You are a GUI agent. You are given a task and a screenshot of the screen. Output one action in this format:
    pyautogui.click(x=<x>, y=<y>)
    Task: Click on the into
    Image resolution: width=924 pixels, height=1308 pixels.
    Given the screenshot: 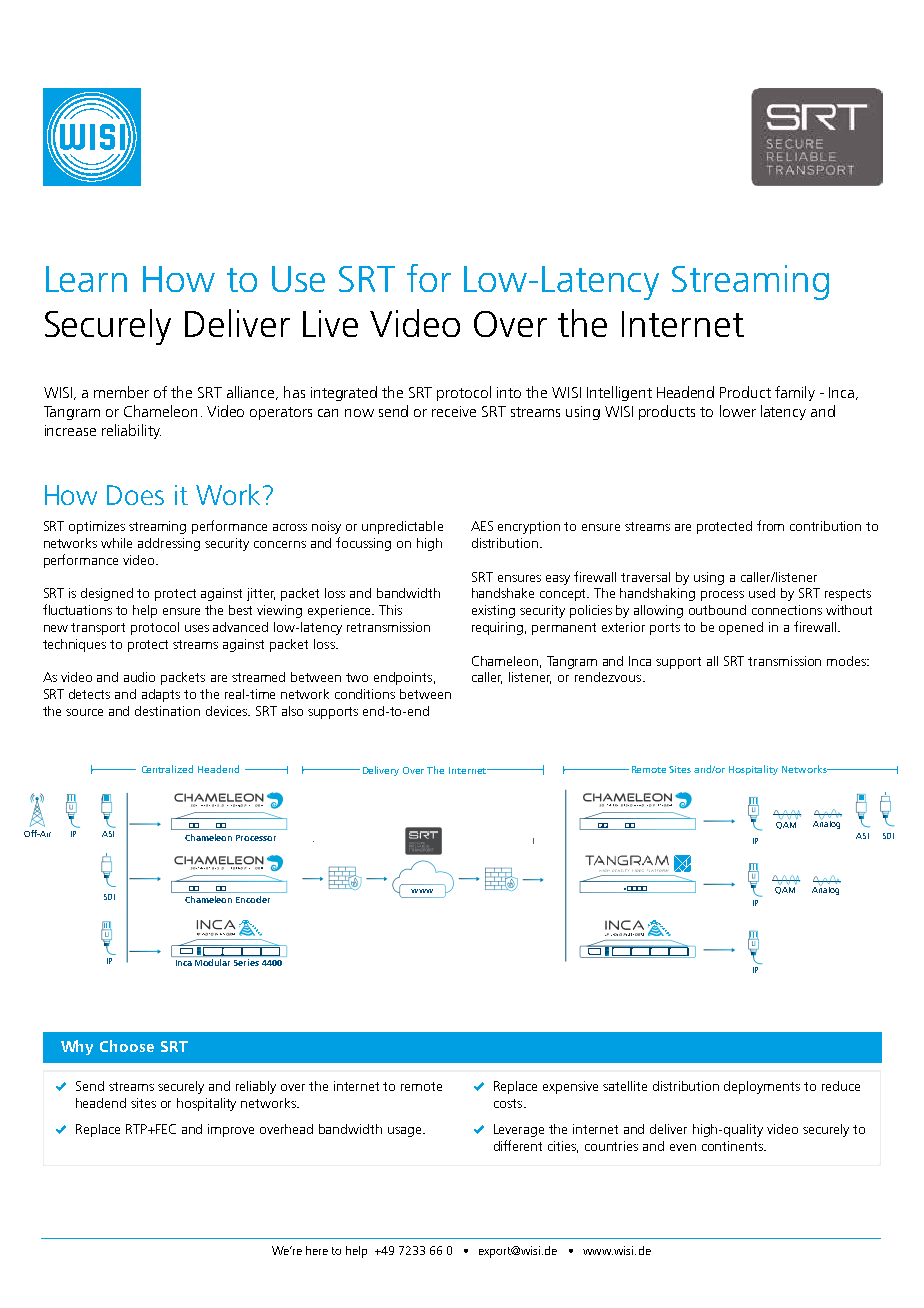 What is the action you would take?
    pyautogui.click(x=509, y=392)
